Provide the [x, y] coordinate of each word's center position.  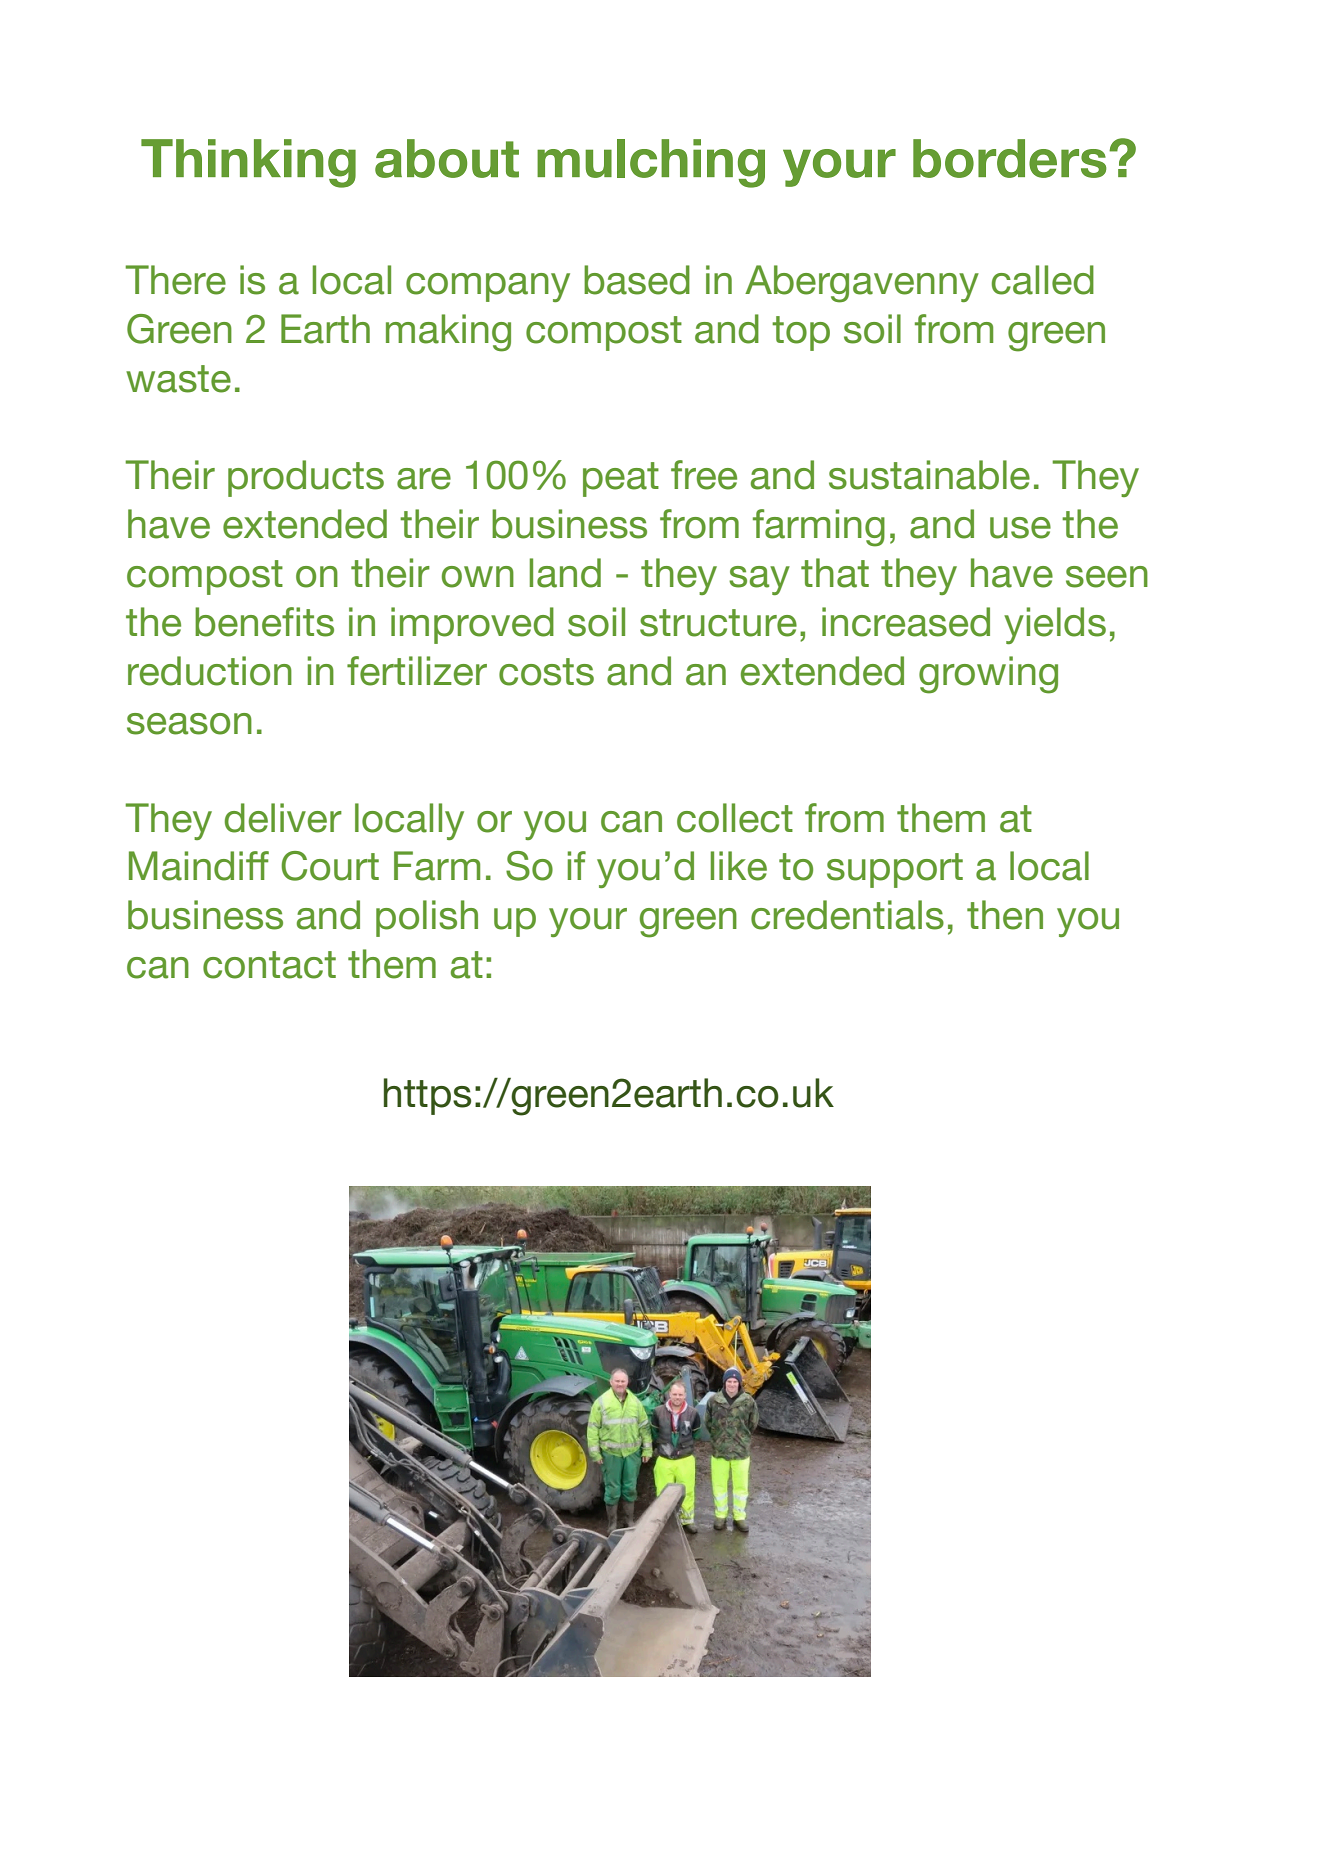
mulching [651, 163]
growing [988, 675]
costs [546, 672]
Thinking [248, 163]
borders [1010, 158]
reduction [210, 671]
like [739, 866]
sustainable [929, 475]
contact [269, 965]
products [306, 478]
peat [621, 479]
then [1005, 915]
